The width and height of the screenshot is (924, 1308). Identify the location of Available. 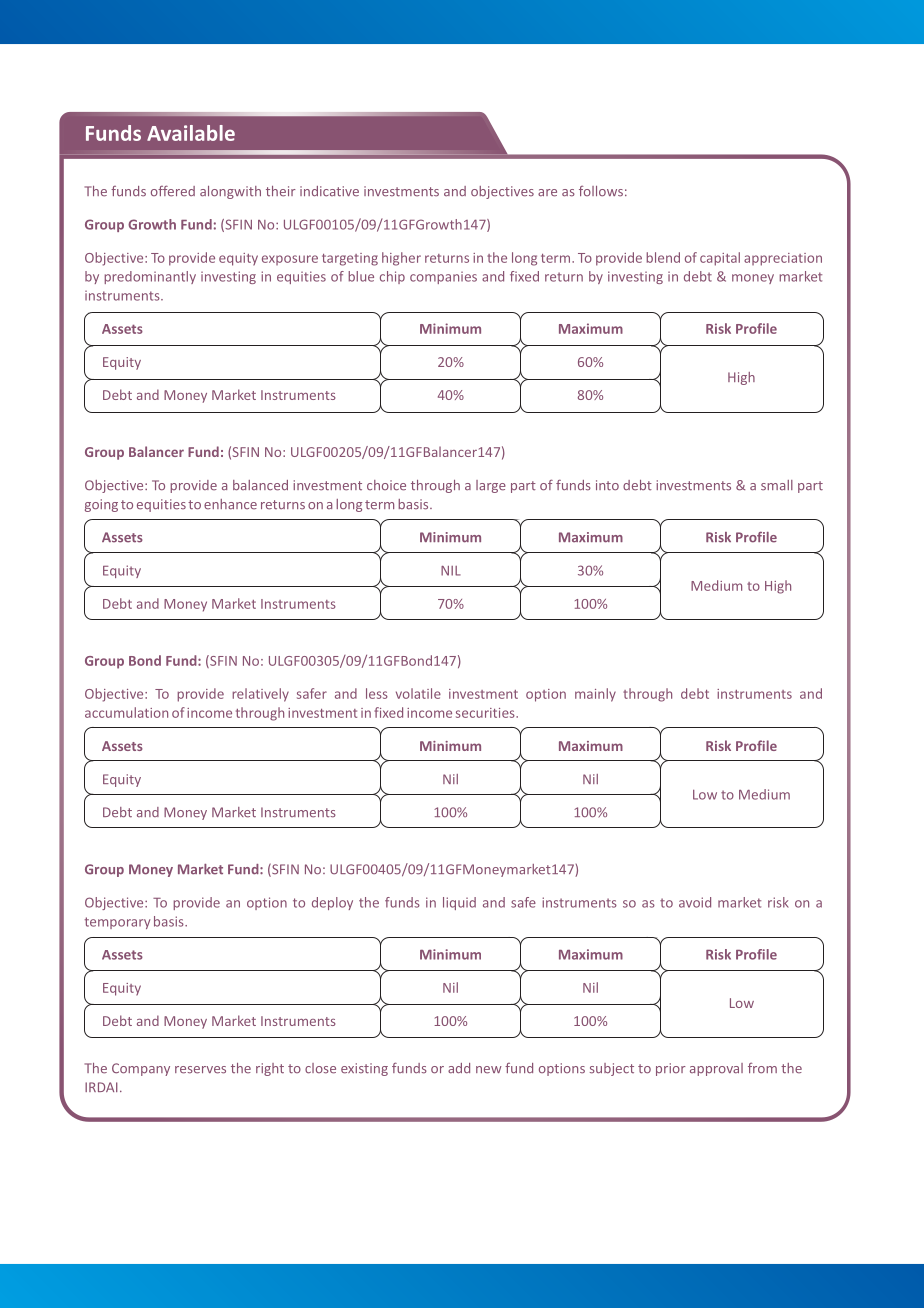
(191, 133).
